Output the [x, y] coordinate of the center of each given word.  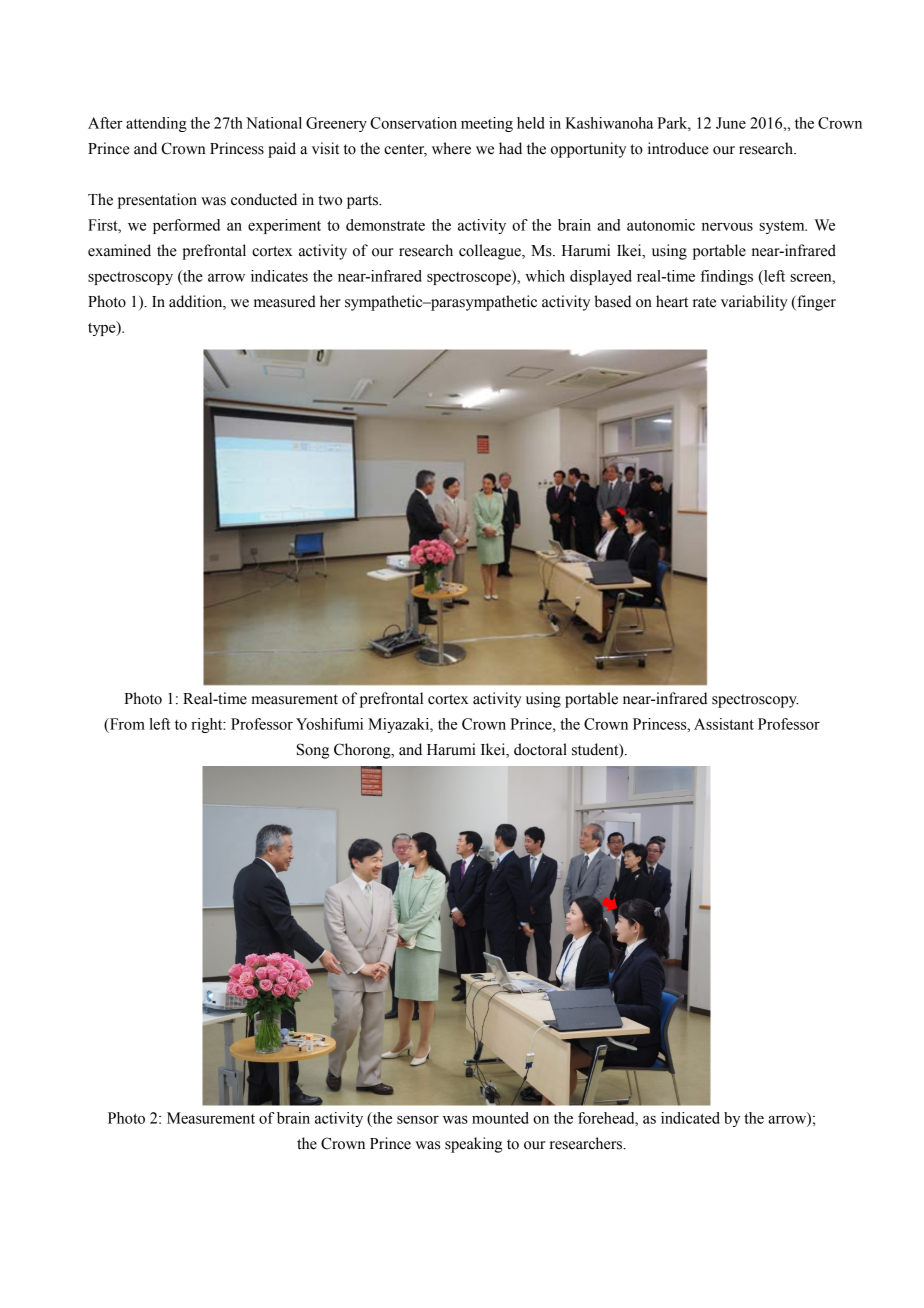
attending [156, 124]
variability [754, 303]
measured [285, 301]
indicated [690, 1118]
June [731, 123]
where [451, 148]
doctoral [540, 749]
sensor [418, 1120]
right [208, 725]
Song [313, 751]
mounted [500, 1118]
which [545, 276]
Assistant [724, 724]
